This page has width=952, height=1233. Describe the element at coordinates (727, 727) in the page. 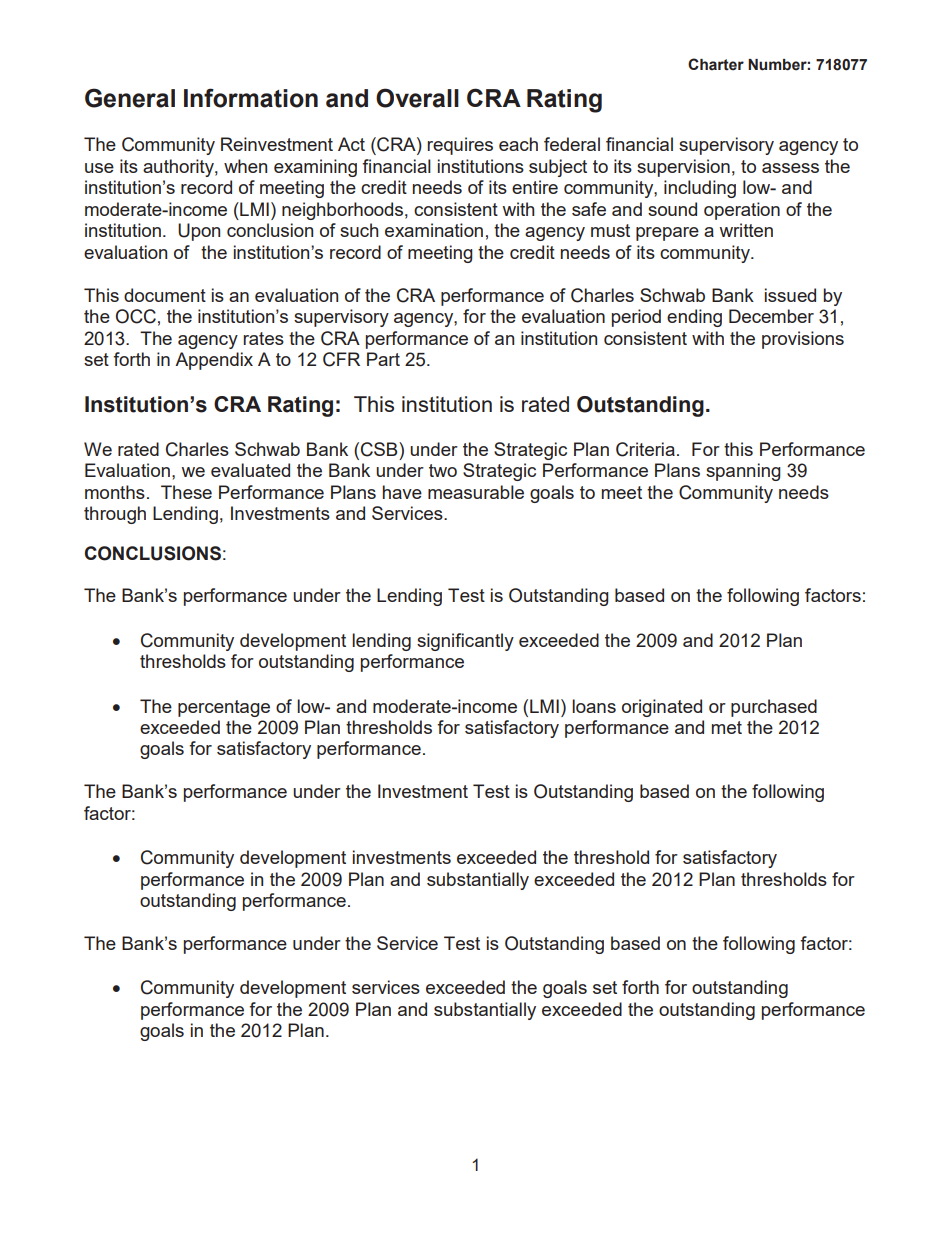

I see `met` at that location.
